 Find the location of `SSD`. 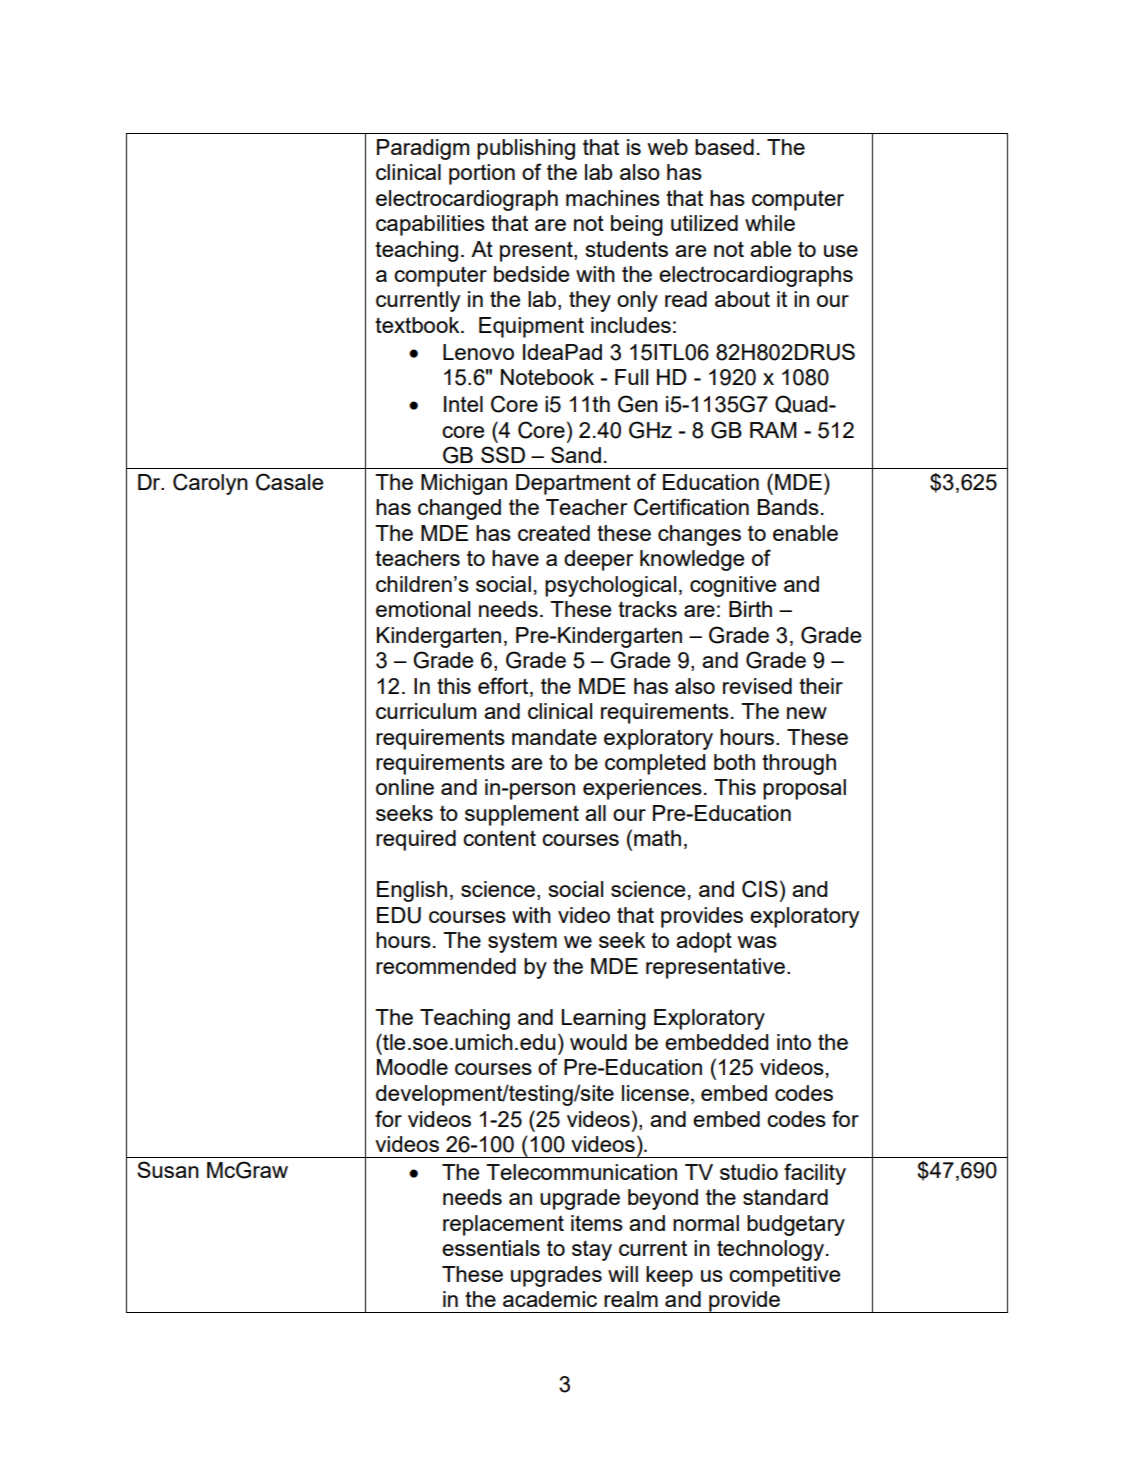

SSD is located at coordinates (503, 454).
